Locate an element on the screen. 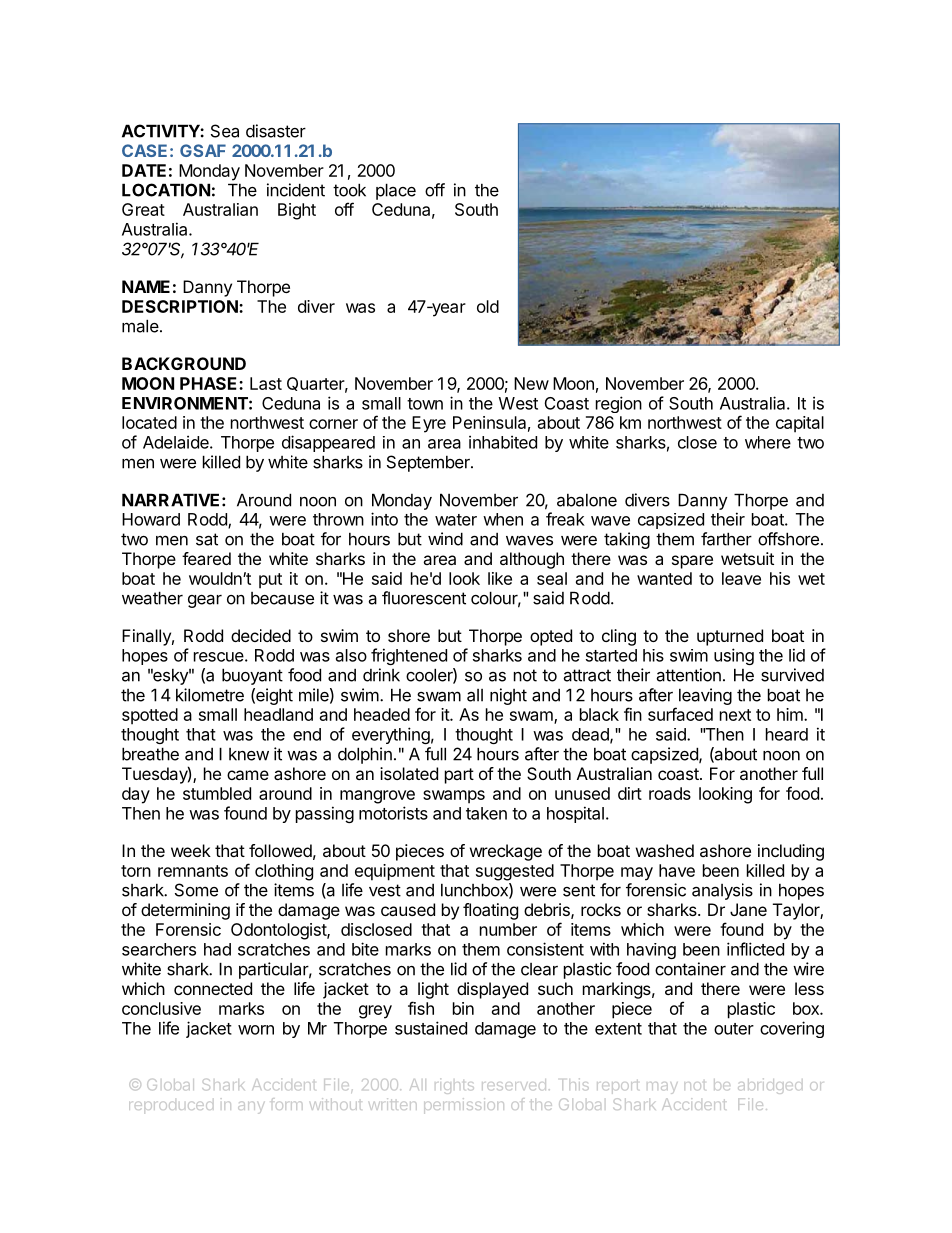 This screenshot has width=952, height=1233. old is located at coordinates (488, 306).
